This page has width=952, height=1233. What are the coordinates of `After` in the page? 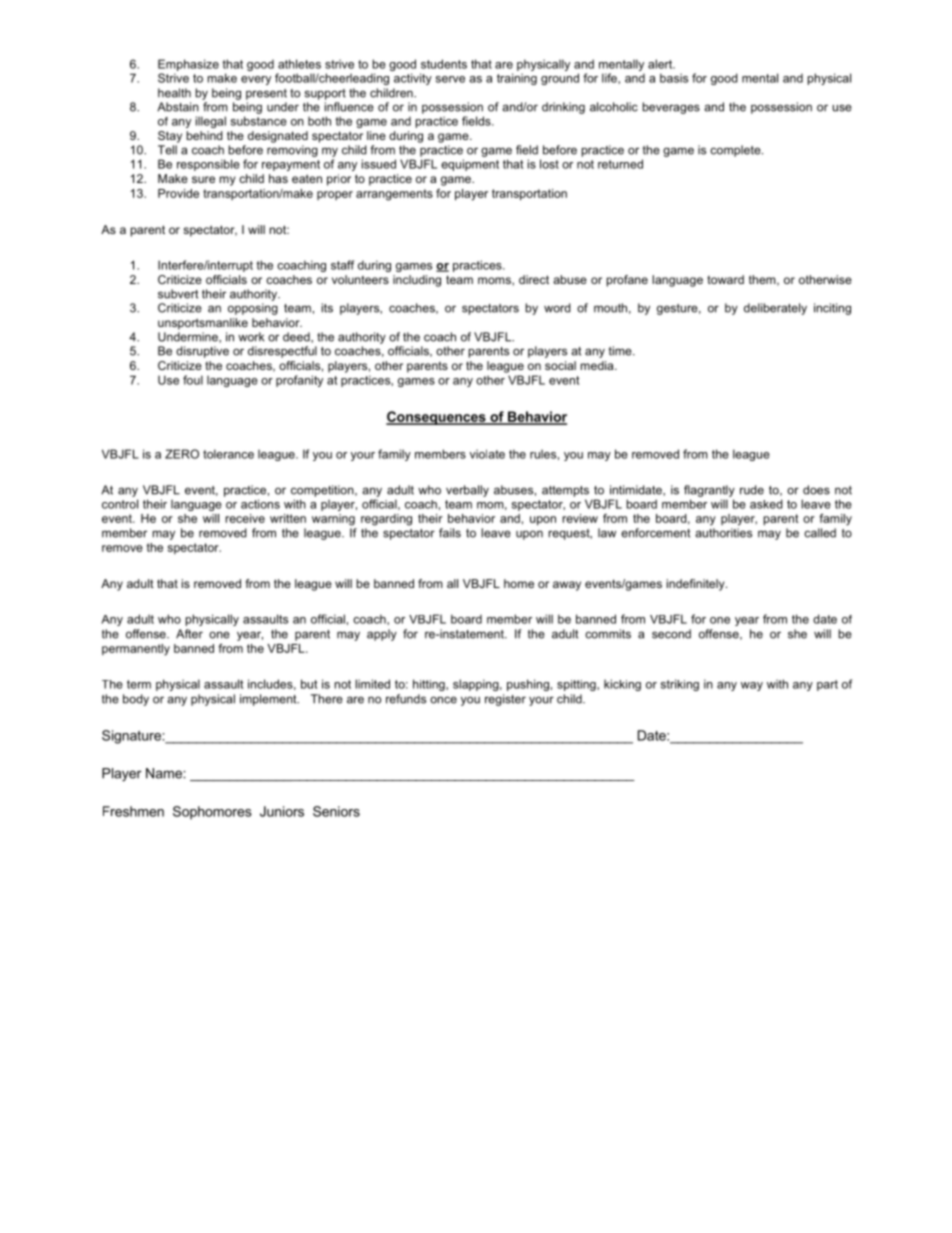 It's located at (189, 634).
